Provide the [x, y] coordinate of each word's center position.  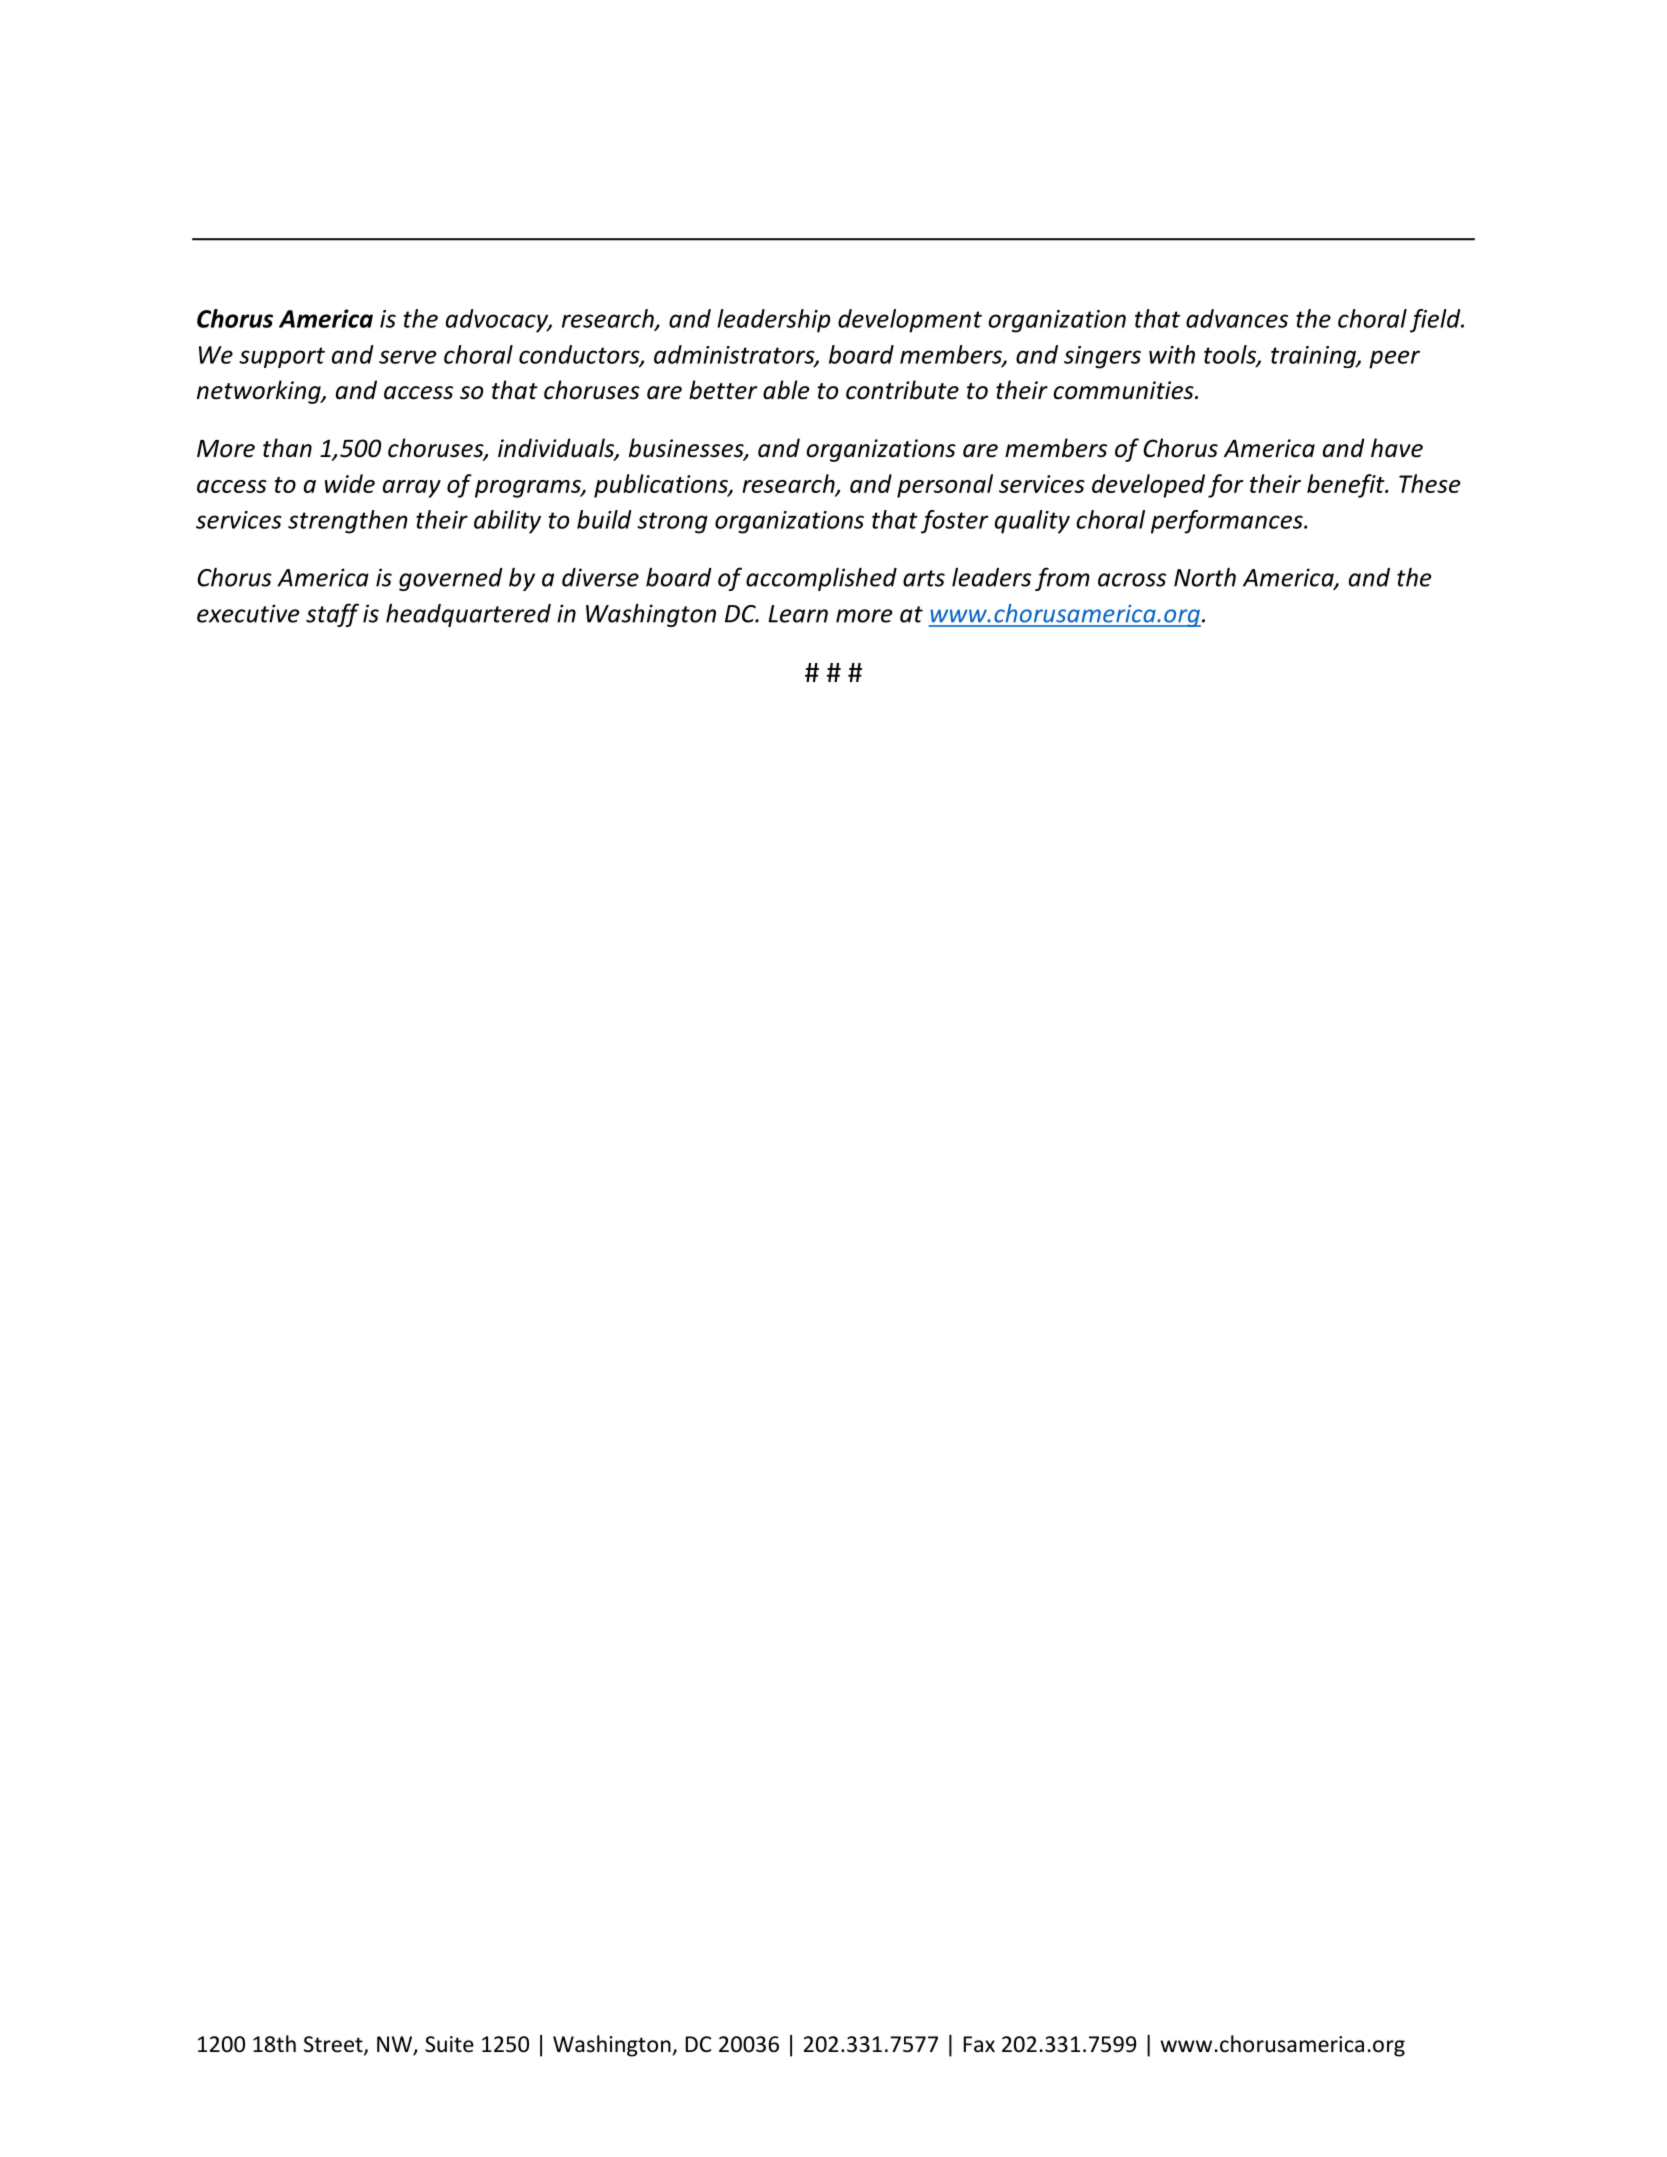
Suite [449, 2044]
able [786, 390]
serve [408, 357]
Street [334, 2045]
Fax [979, 2044]
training [1314, 357]
